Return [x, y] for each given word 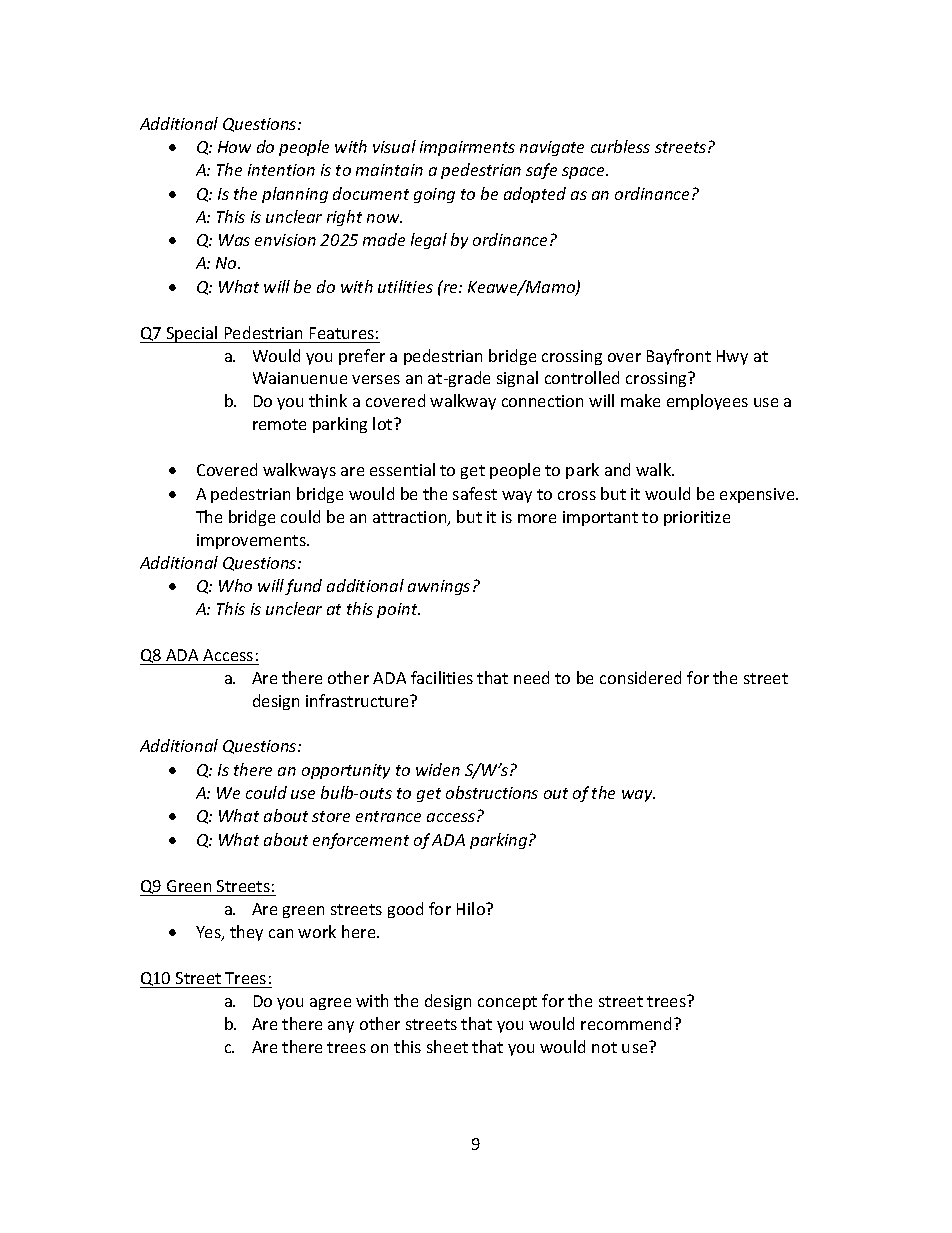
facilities [442, 677]
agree [330, 1004]
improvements [252, 541]
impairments [467, 148]
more [537, 518]
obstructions [492, 792]
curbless [620, 146]
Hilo [472, 908]
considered [640, 677]
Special [192, 334]
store [331, 816]
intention [281, 170]
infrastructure [358, 700]
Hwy [732, 357]
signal [517, 379]
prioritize [697, 518]
